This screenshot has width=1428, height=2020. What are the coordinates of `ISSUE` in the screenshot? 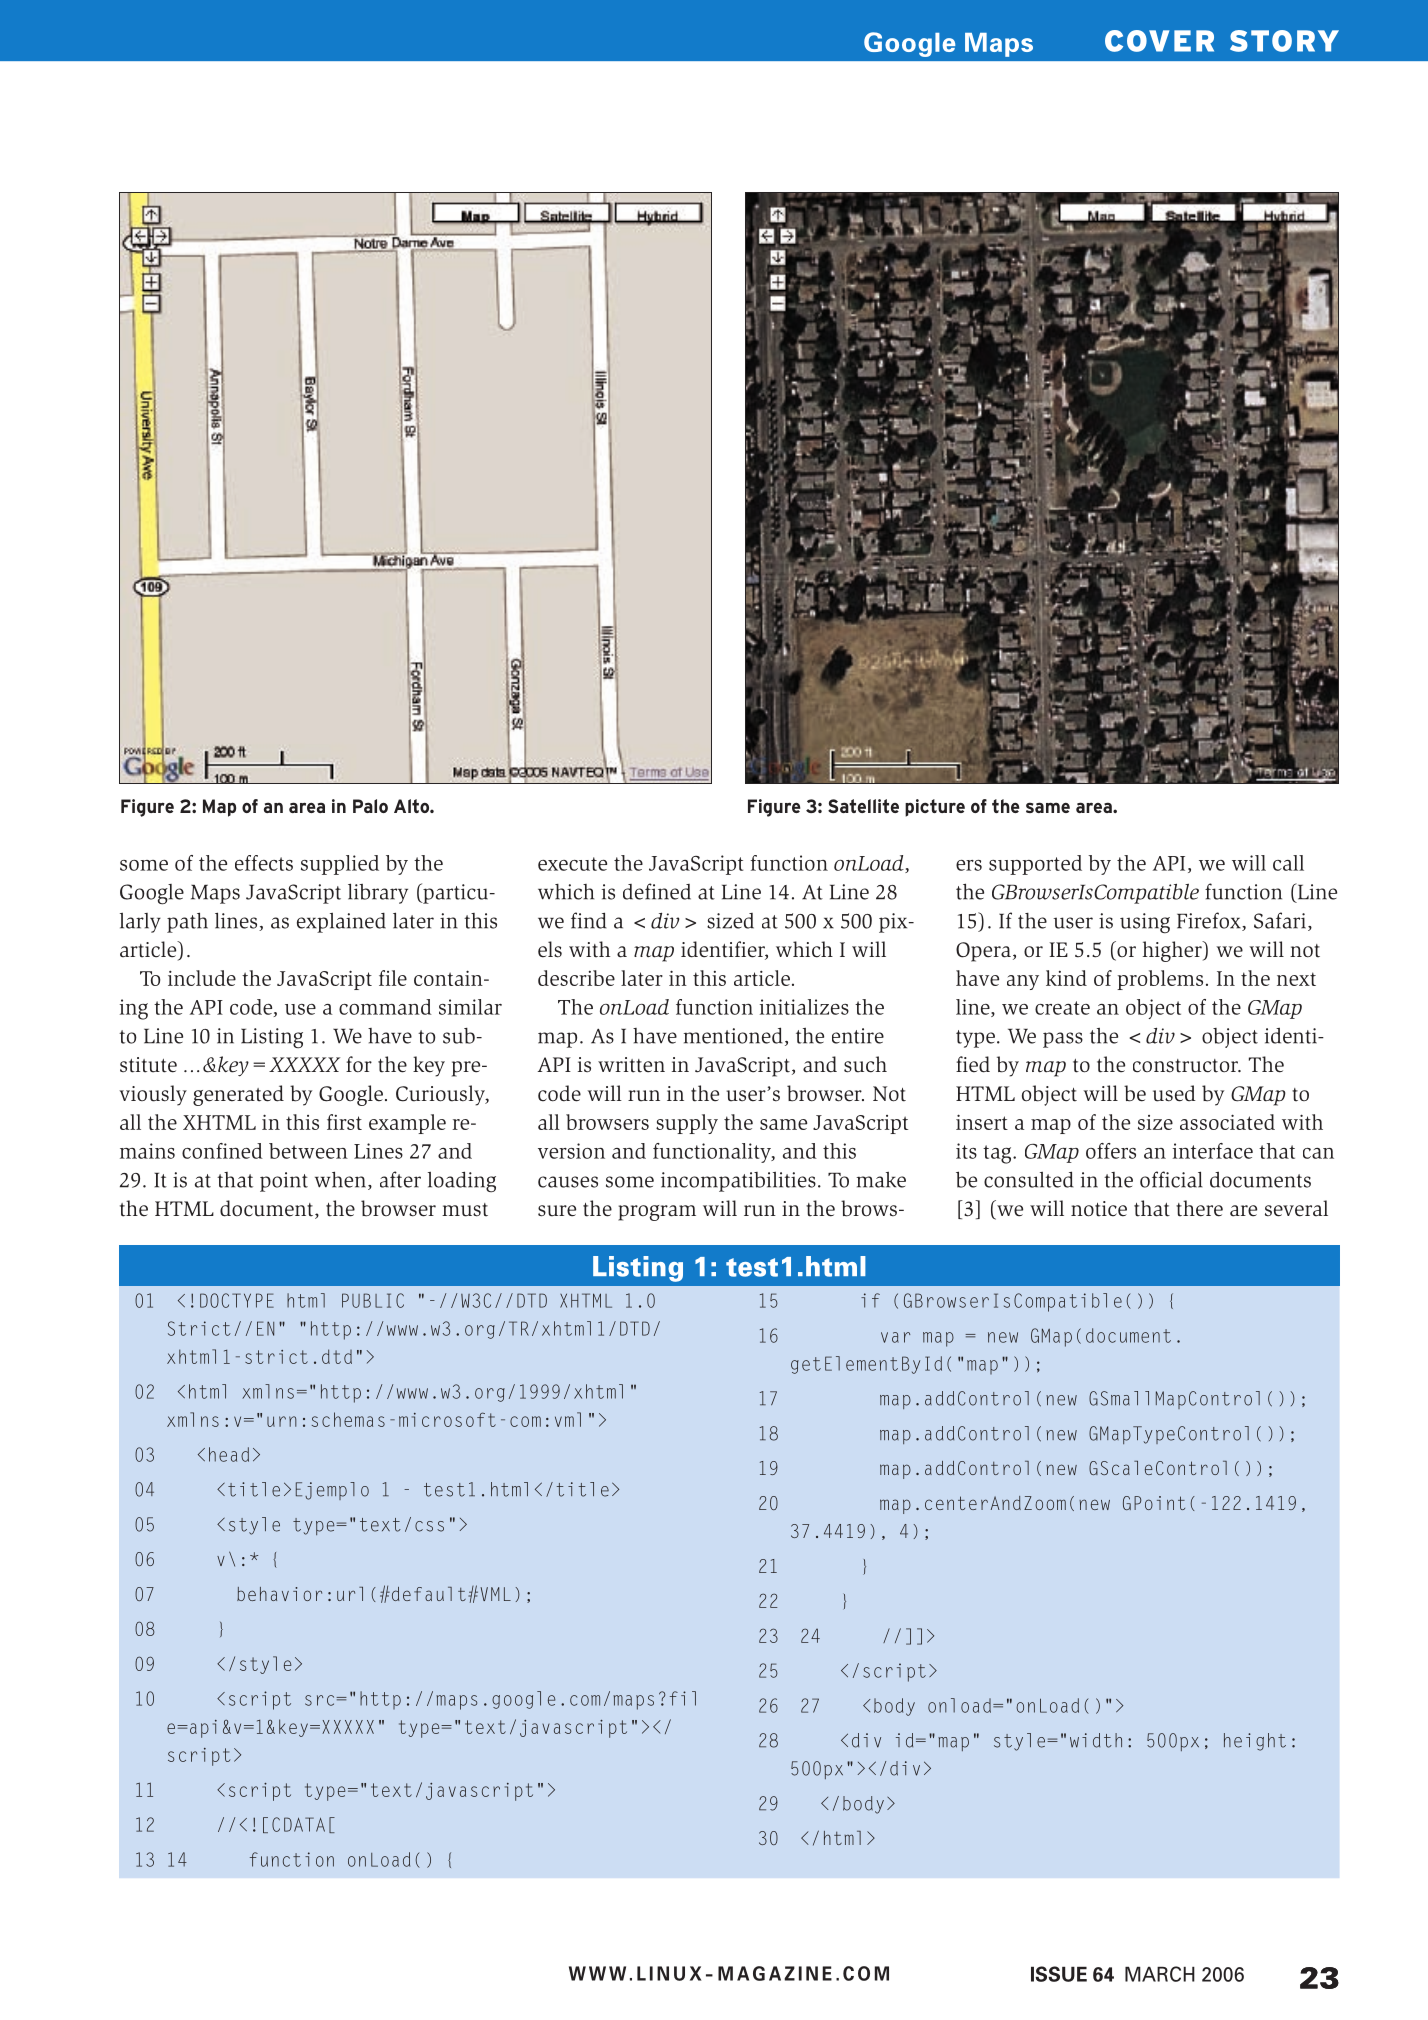 It's located at (1059, 1974).
